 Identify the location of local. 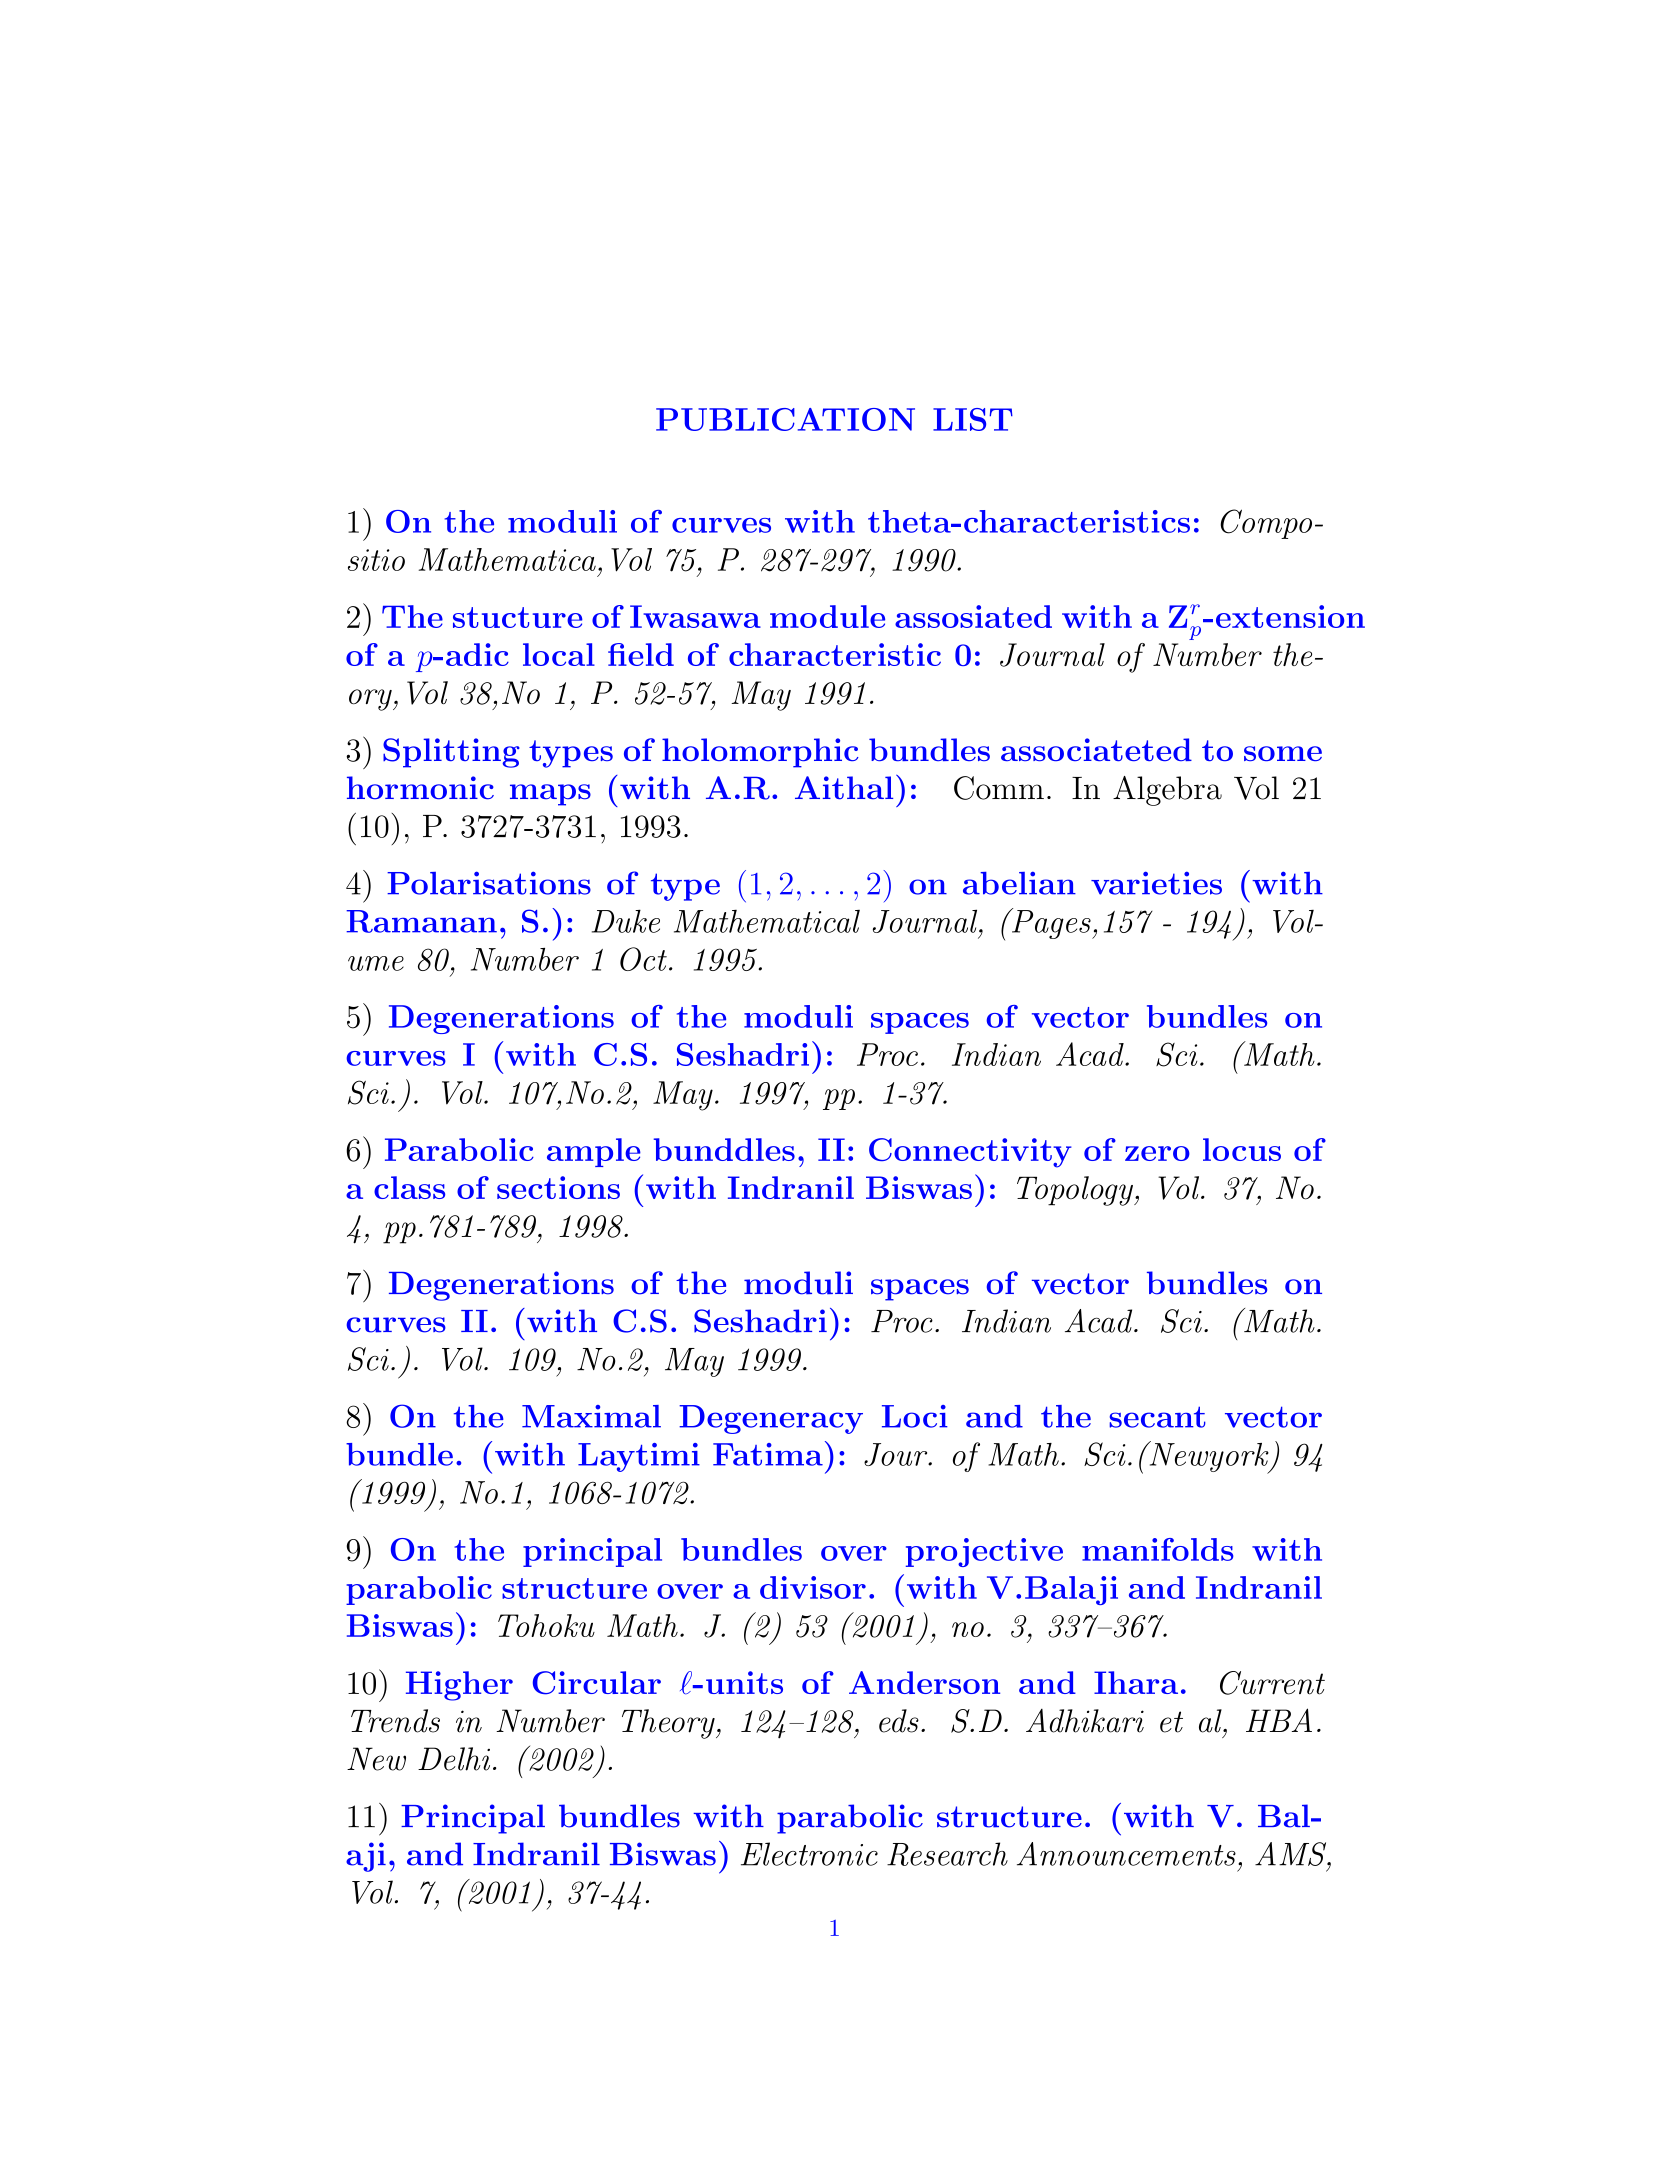
(559, 654).
